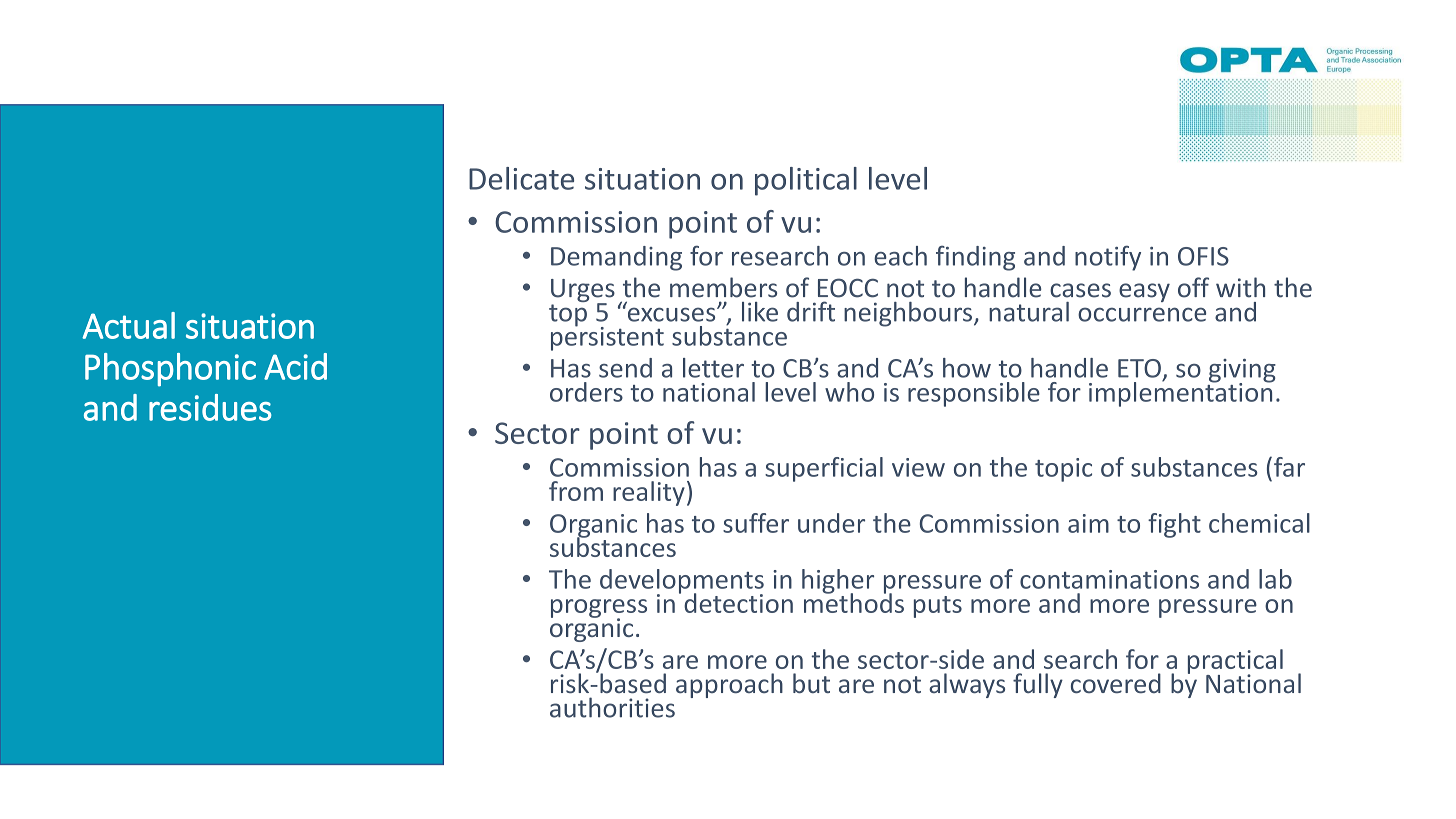 This image has width=1456, height=819. I want to click on approach, so click(729, 685).
